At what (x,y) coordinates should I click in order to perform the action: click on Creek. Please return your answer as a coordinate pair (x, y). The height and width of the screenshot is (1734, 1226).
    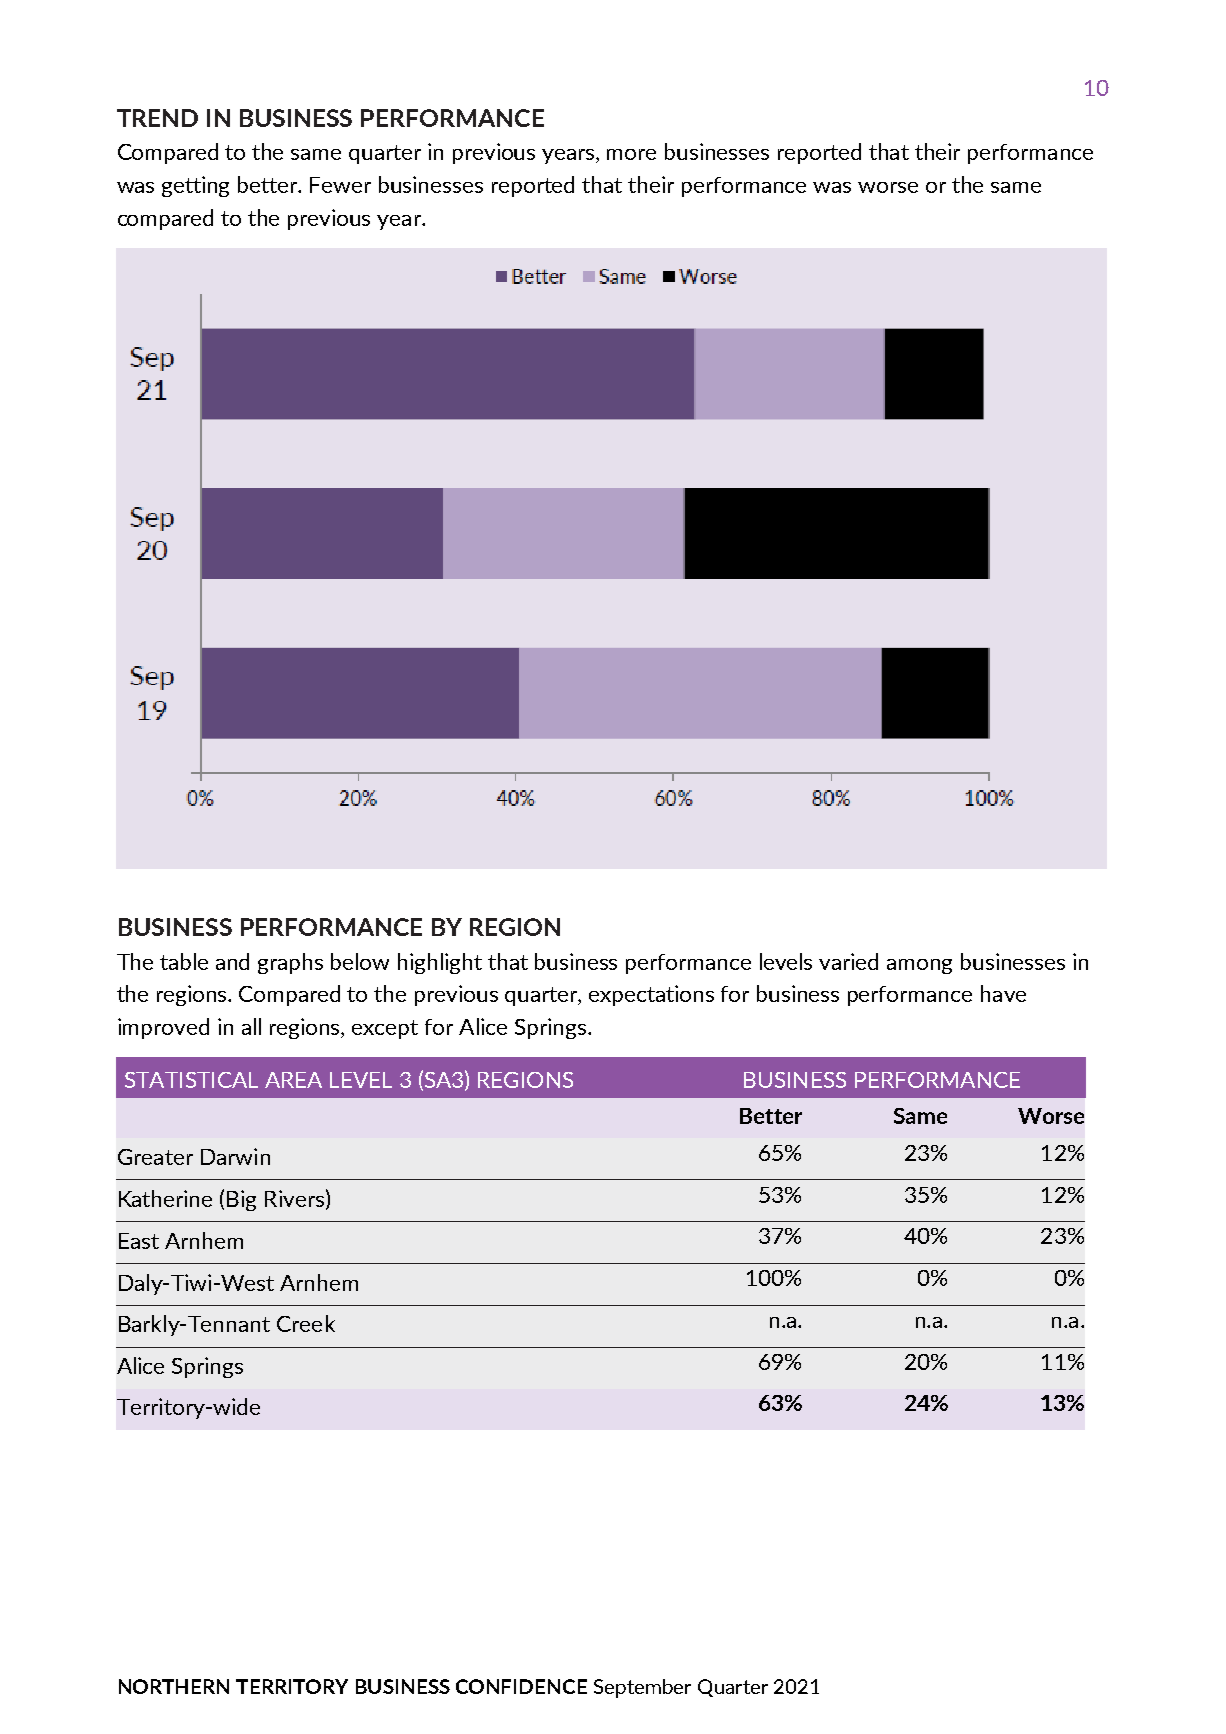
    Looking at the image, I should click on (306, 1323).
